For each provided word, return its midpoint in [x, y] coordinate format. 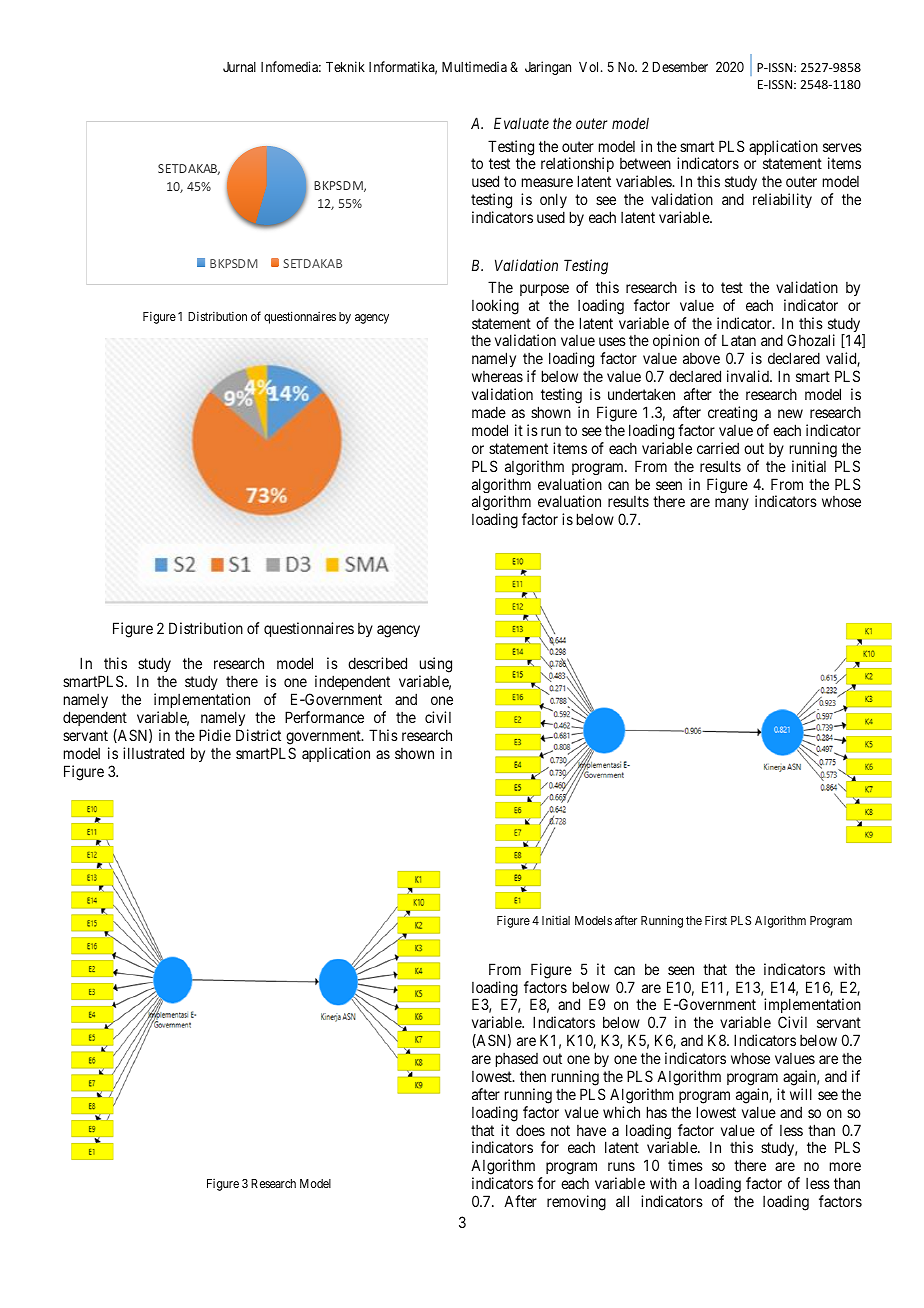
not [560, 1130]
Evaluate [521, 123]
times [685, 1165]
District [258, 735]
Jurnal [239, 67]
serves [842, 147]
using [435, 666]
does [530, 1130]
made [489, 412]
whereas [497, 376]
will [801, 1094]
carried [718, 448]
